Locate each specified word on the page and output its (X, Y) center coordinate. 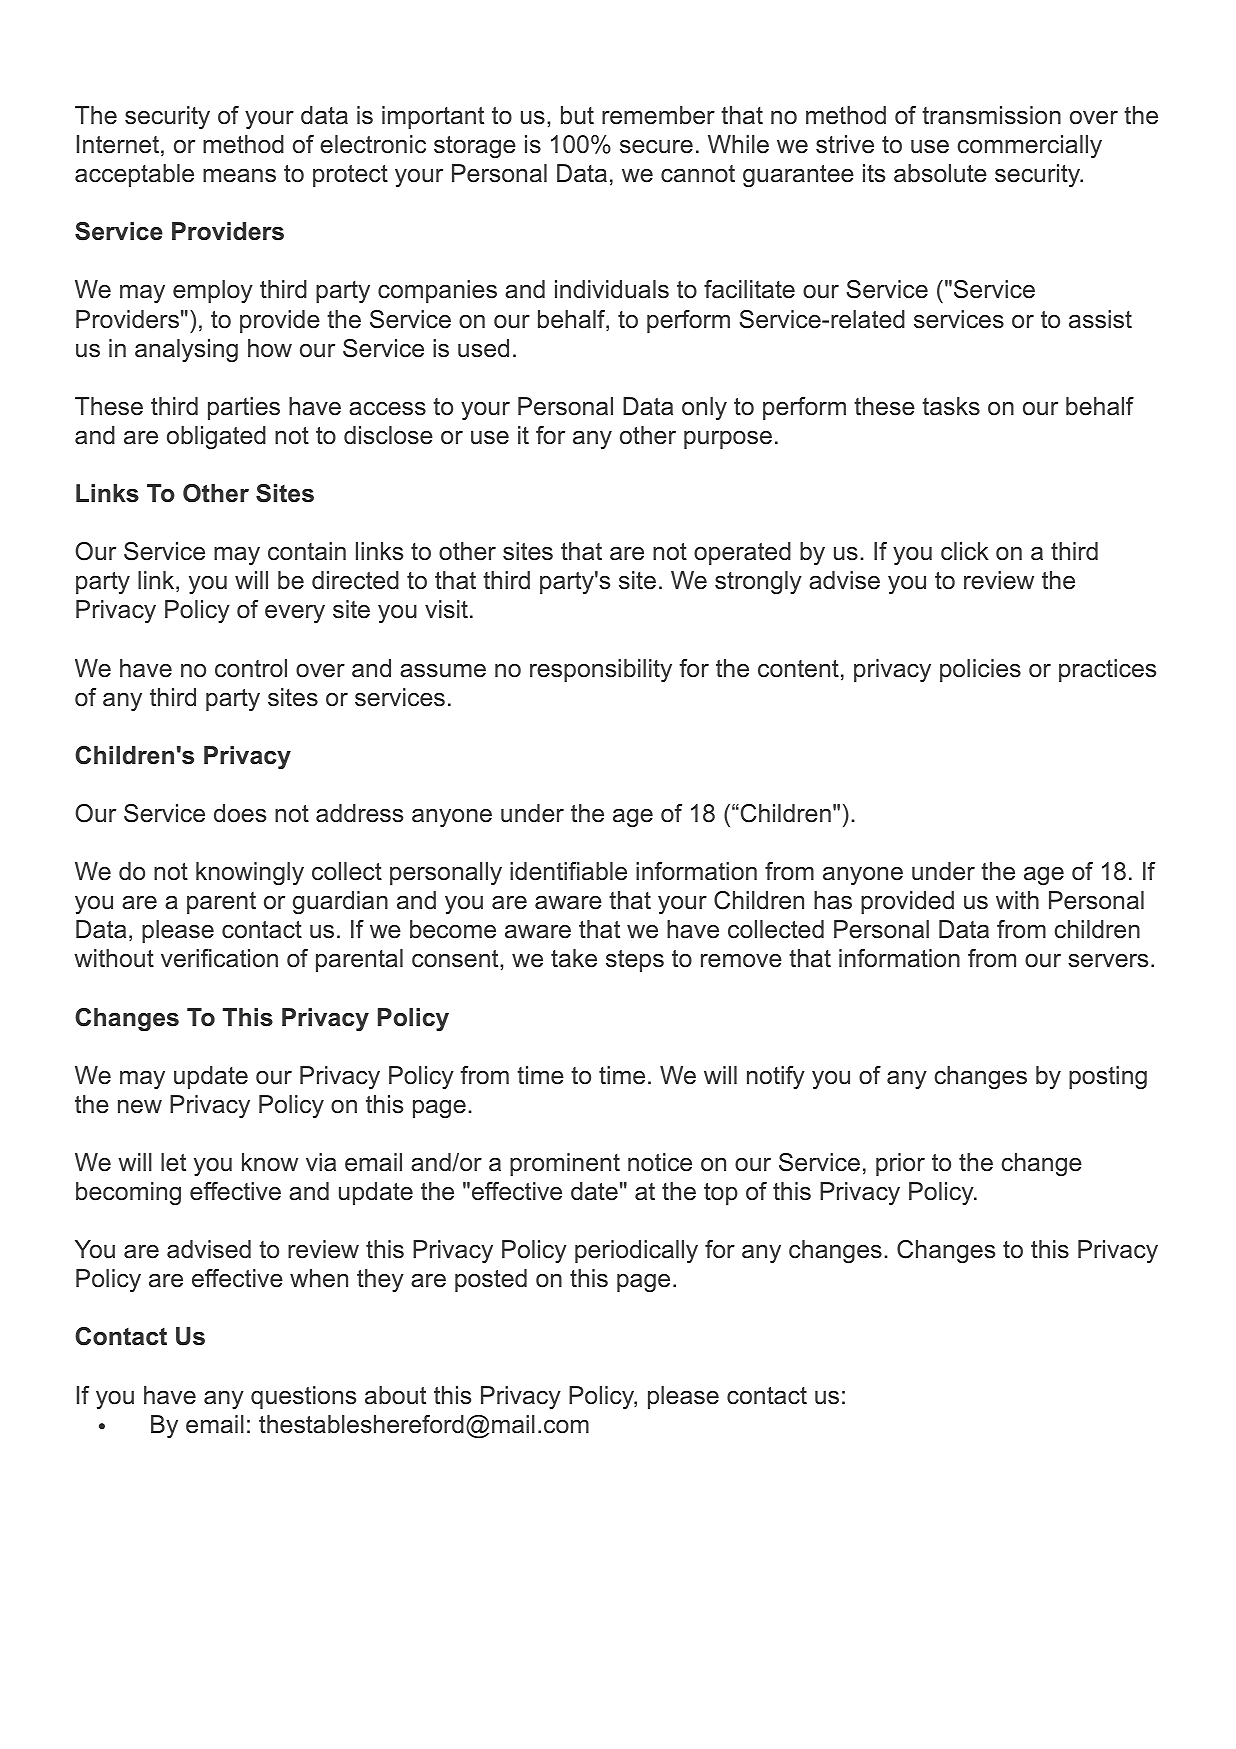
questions (303, 1397)
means (239, 176)
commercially (1029, 146)
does (240, 813)
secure (656, 147)
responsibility (601, 670)
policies (980, 670)
